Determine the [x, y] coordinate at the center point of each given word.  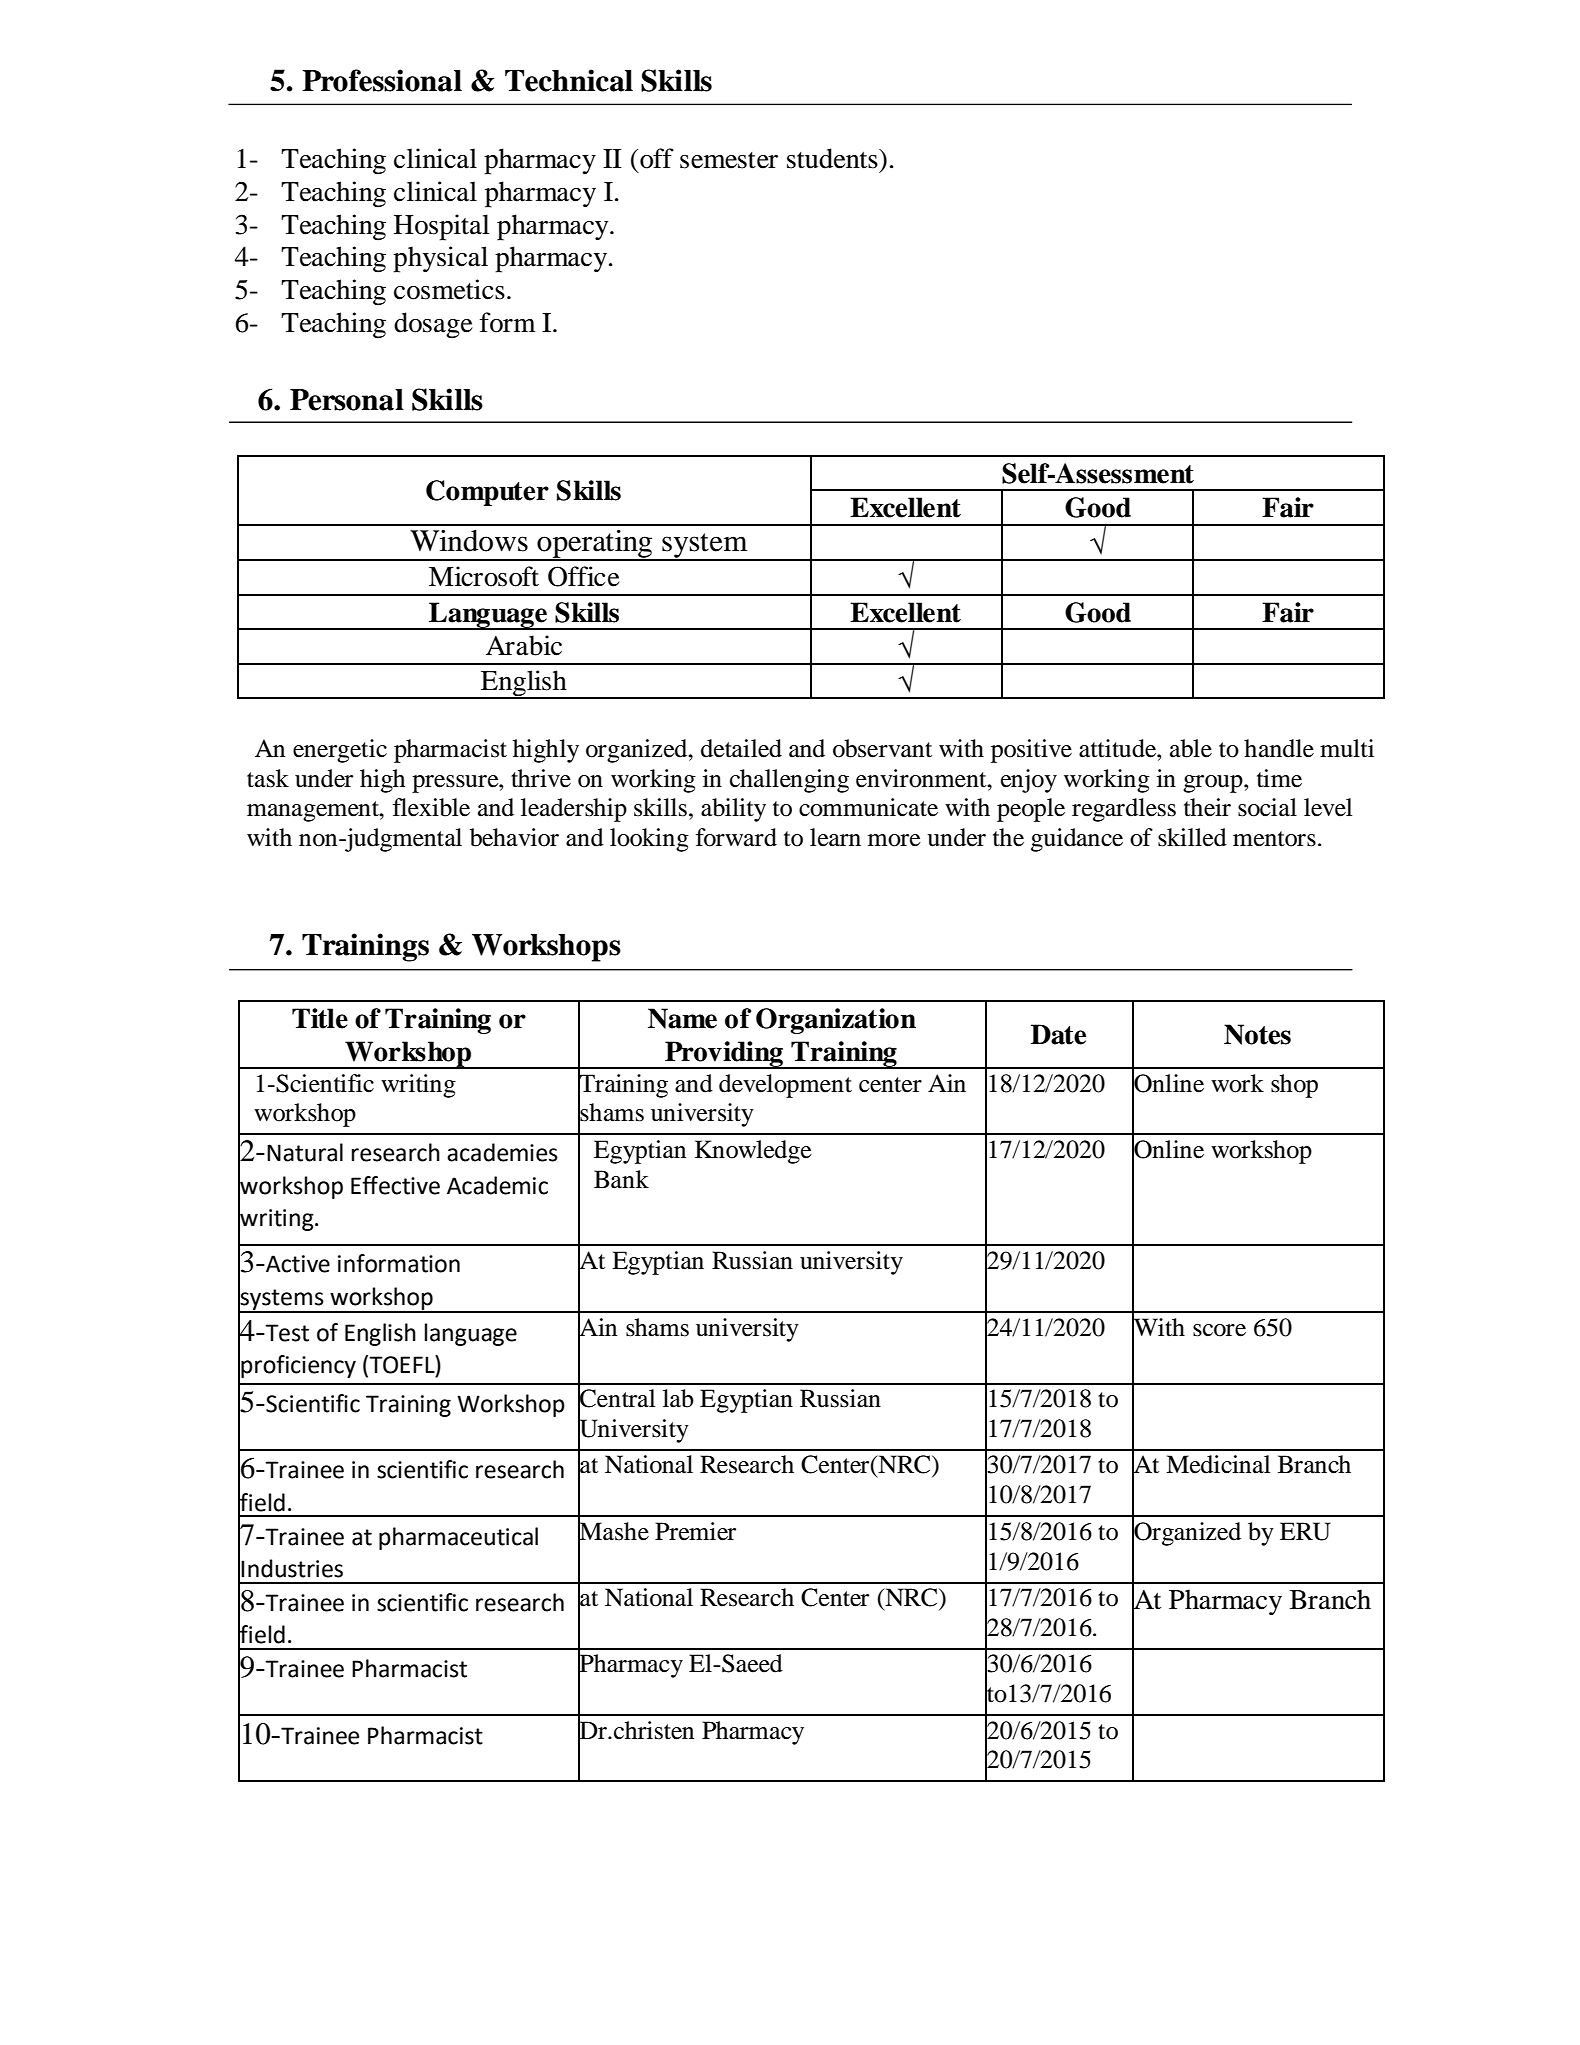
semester [729, 160]
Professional [382, 80]
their [1207, 807]
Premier [695, 1531]
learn [835, 837]
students [833, 158]
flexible [431, 807]
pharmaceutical [458, 1538]
